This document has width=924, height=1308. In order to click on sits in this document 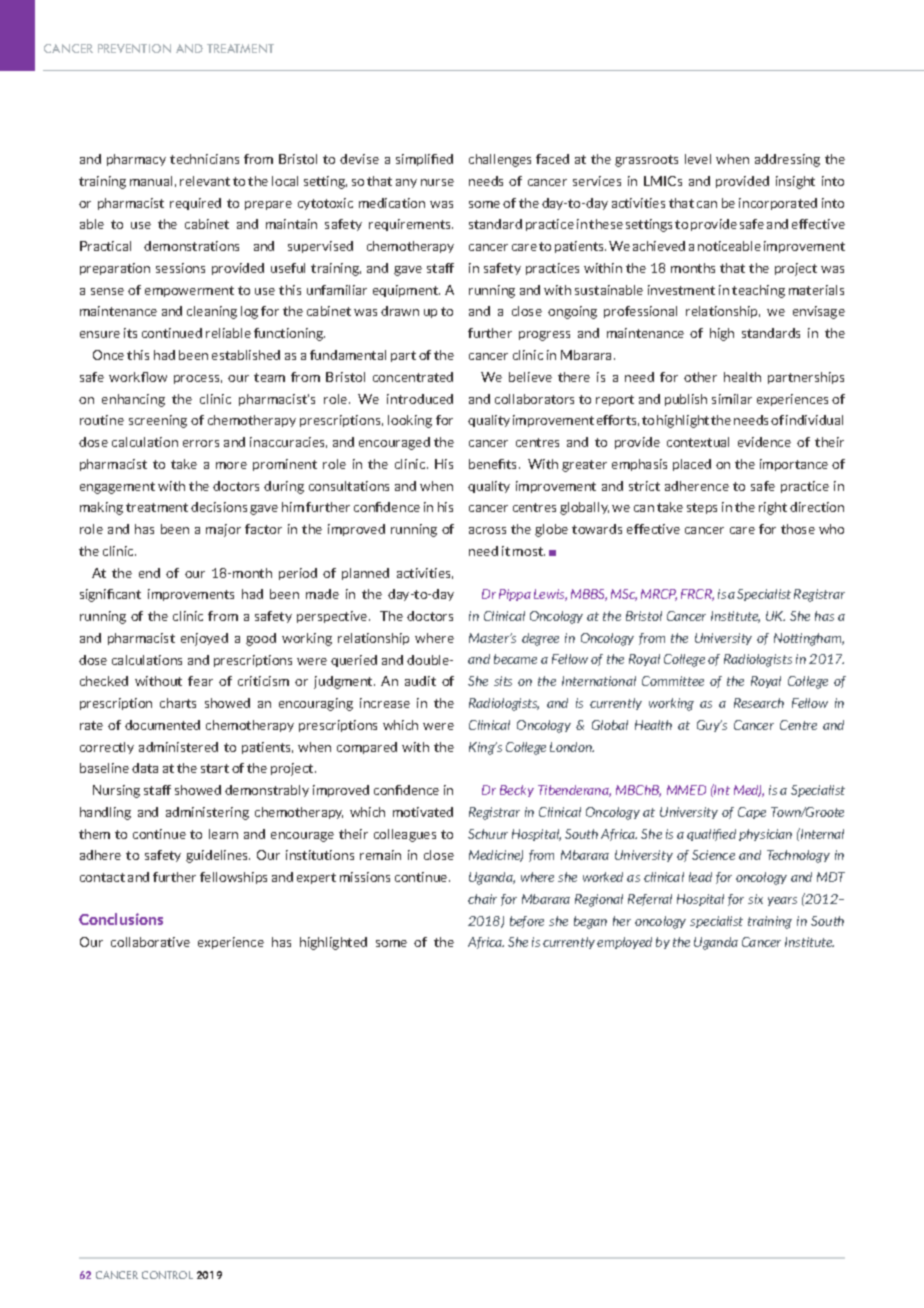, I will do `click(503, 681)`.
